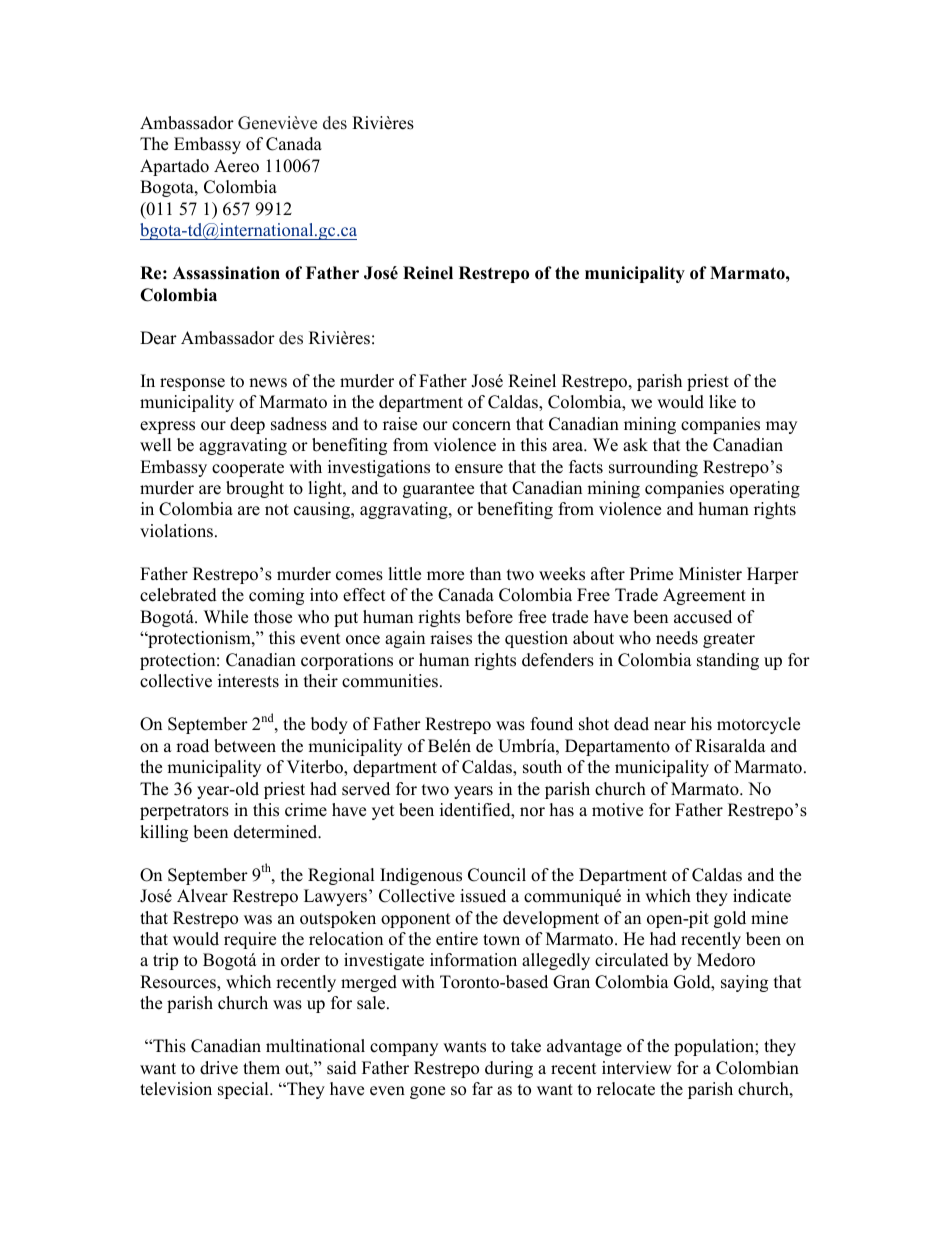 This screenshot has width=952, height=1233. Describe the element at coordinates (268, 383) in the screenshot. I see `news` at that location.
